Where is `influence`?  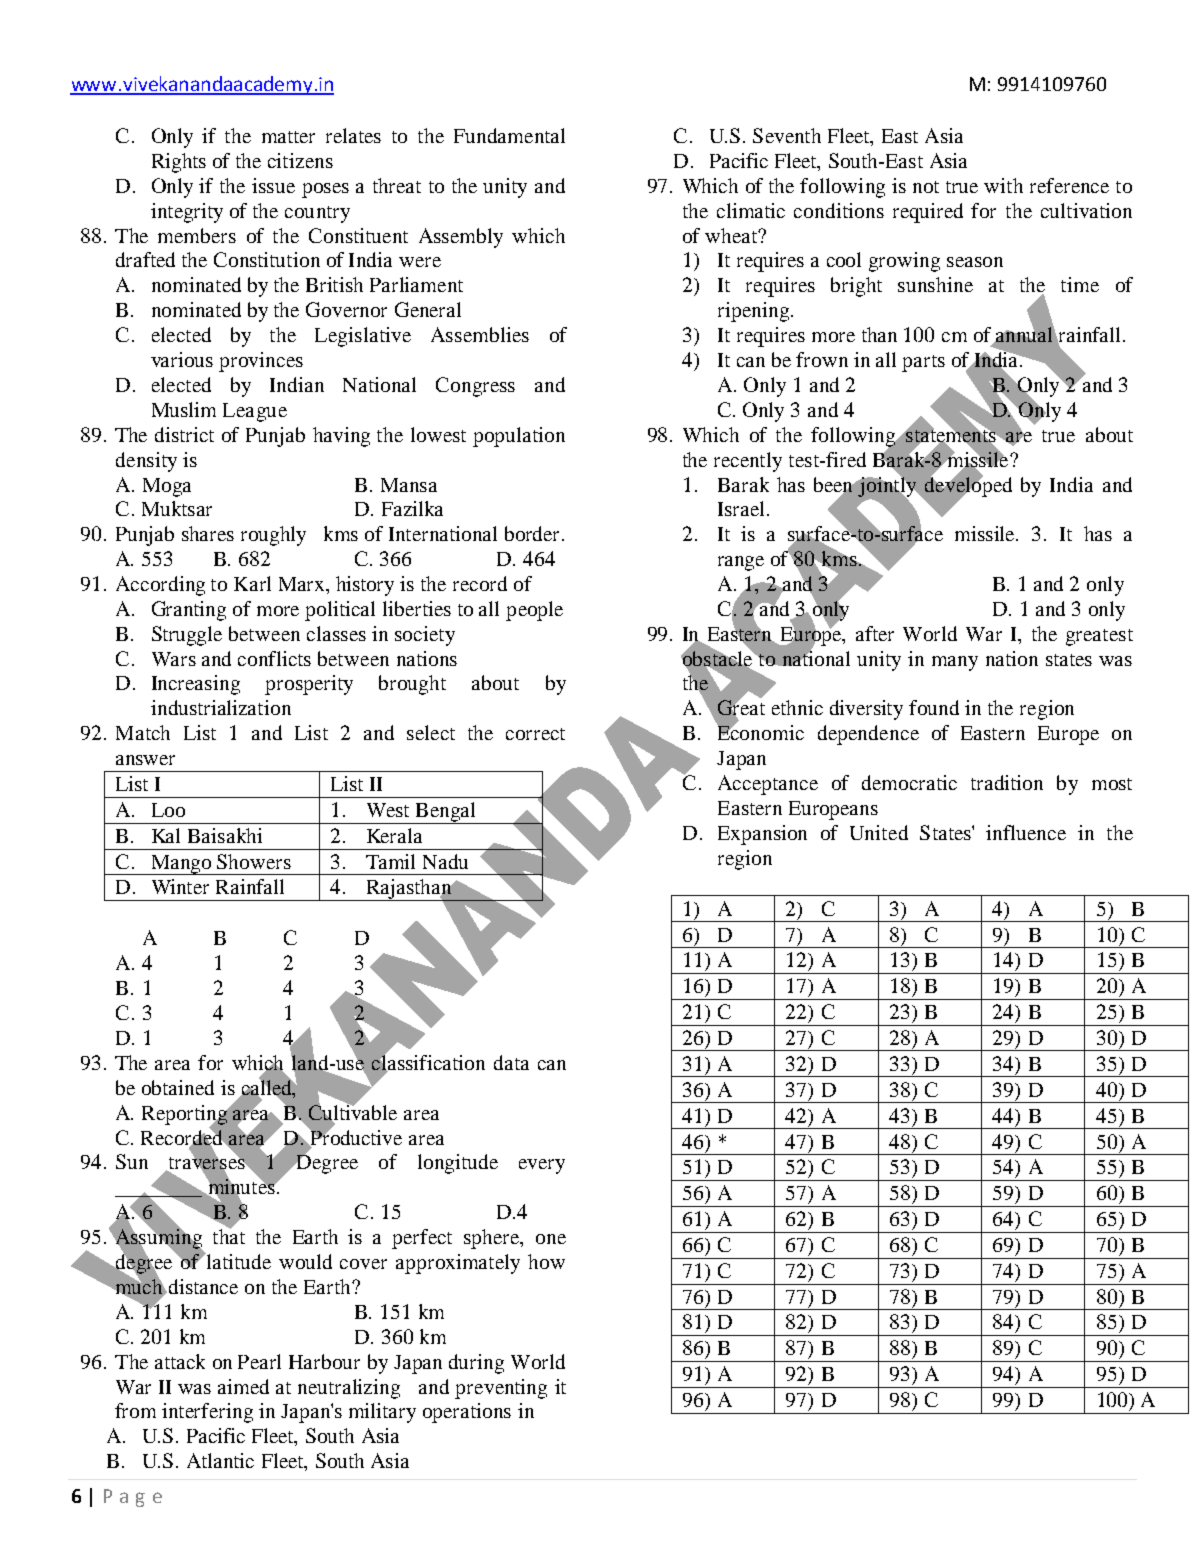 influence is located at coordinates (1026, 832).
